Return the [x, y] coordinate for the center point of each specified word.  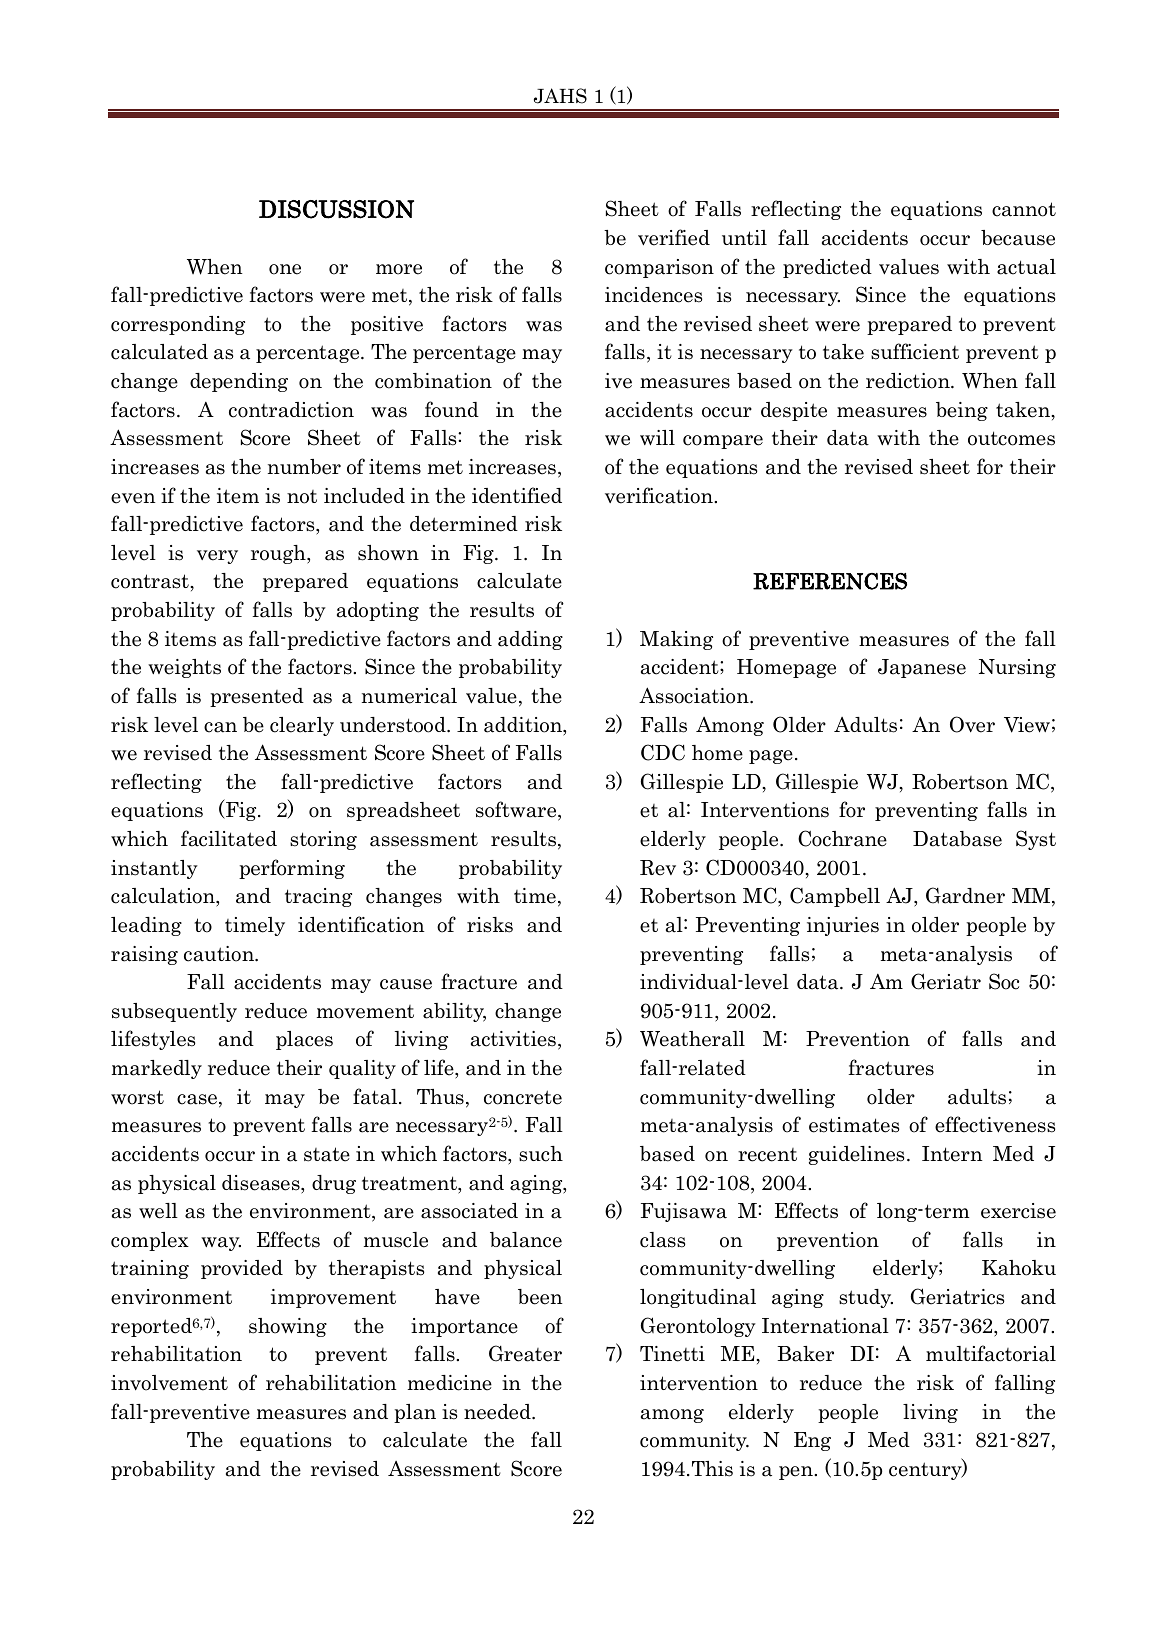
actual [1026, 267]
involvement [169, 1383]
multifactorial [991, 1353]
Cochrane [842, 838]
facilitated [229, 838]
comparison [659, 268]
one [285, 269]
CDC [663, 752]
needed [498, 1412]
